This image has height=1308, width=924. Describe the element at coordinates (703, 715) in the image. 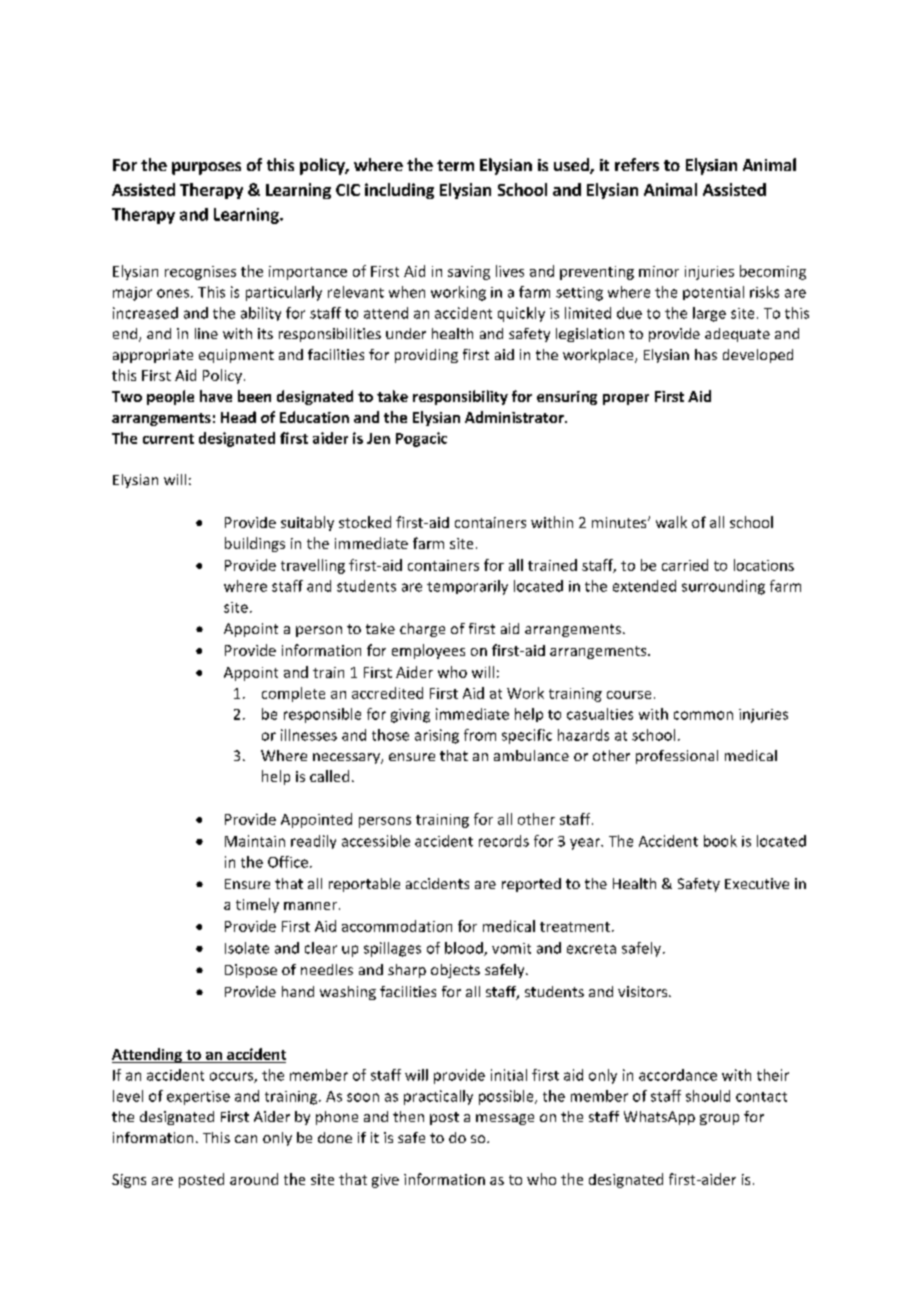

I see `common` at that location.
